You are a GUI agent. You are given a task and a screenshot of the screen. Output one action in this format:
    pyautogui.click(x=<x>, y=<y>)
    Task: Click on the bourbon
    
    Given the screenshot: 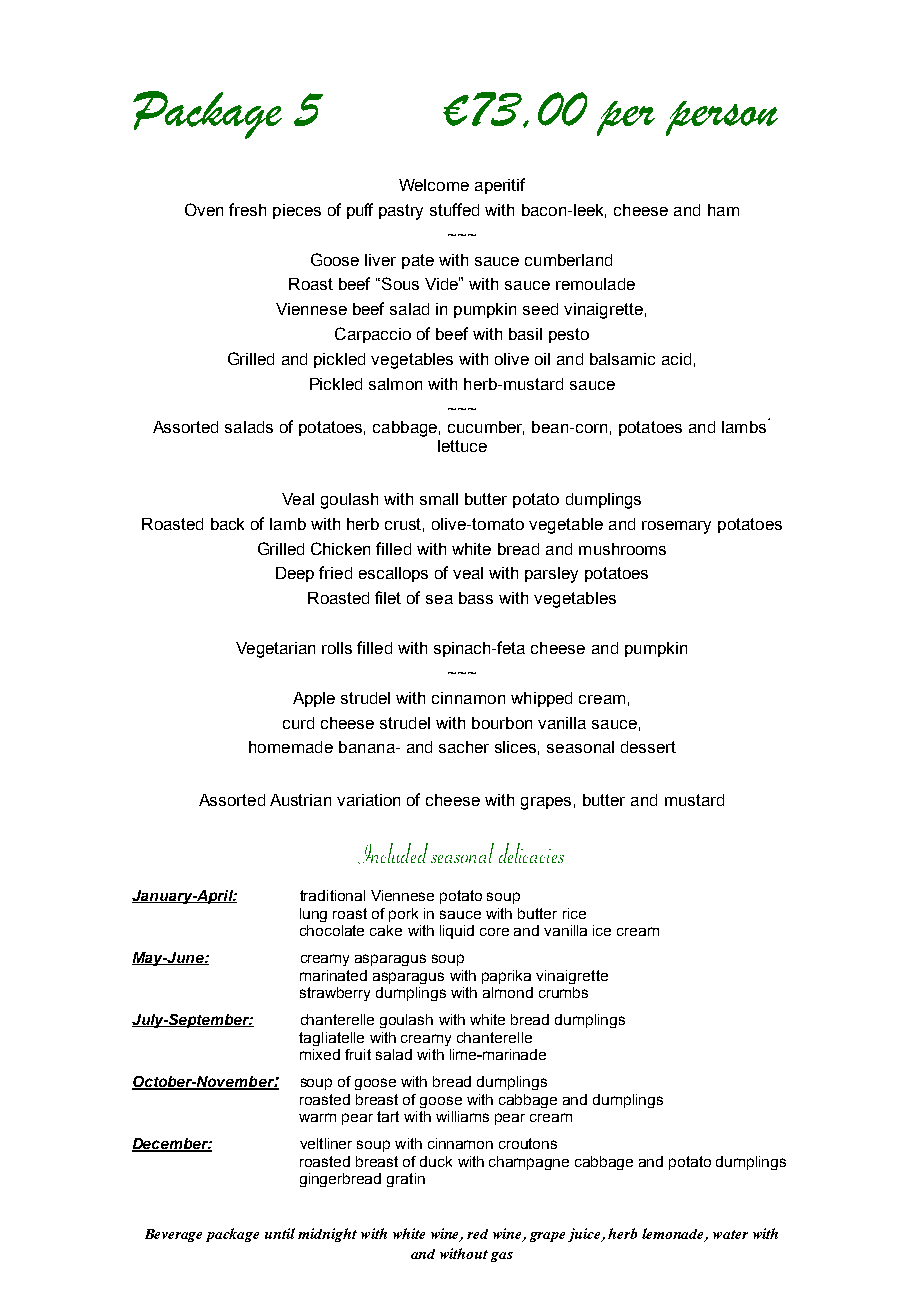 What is the action you would take?
    pyautogui.click(x=502, y=723)
